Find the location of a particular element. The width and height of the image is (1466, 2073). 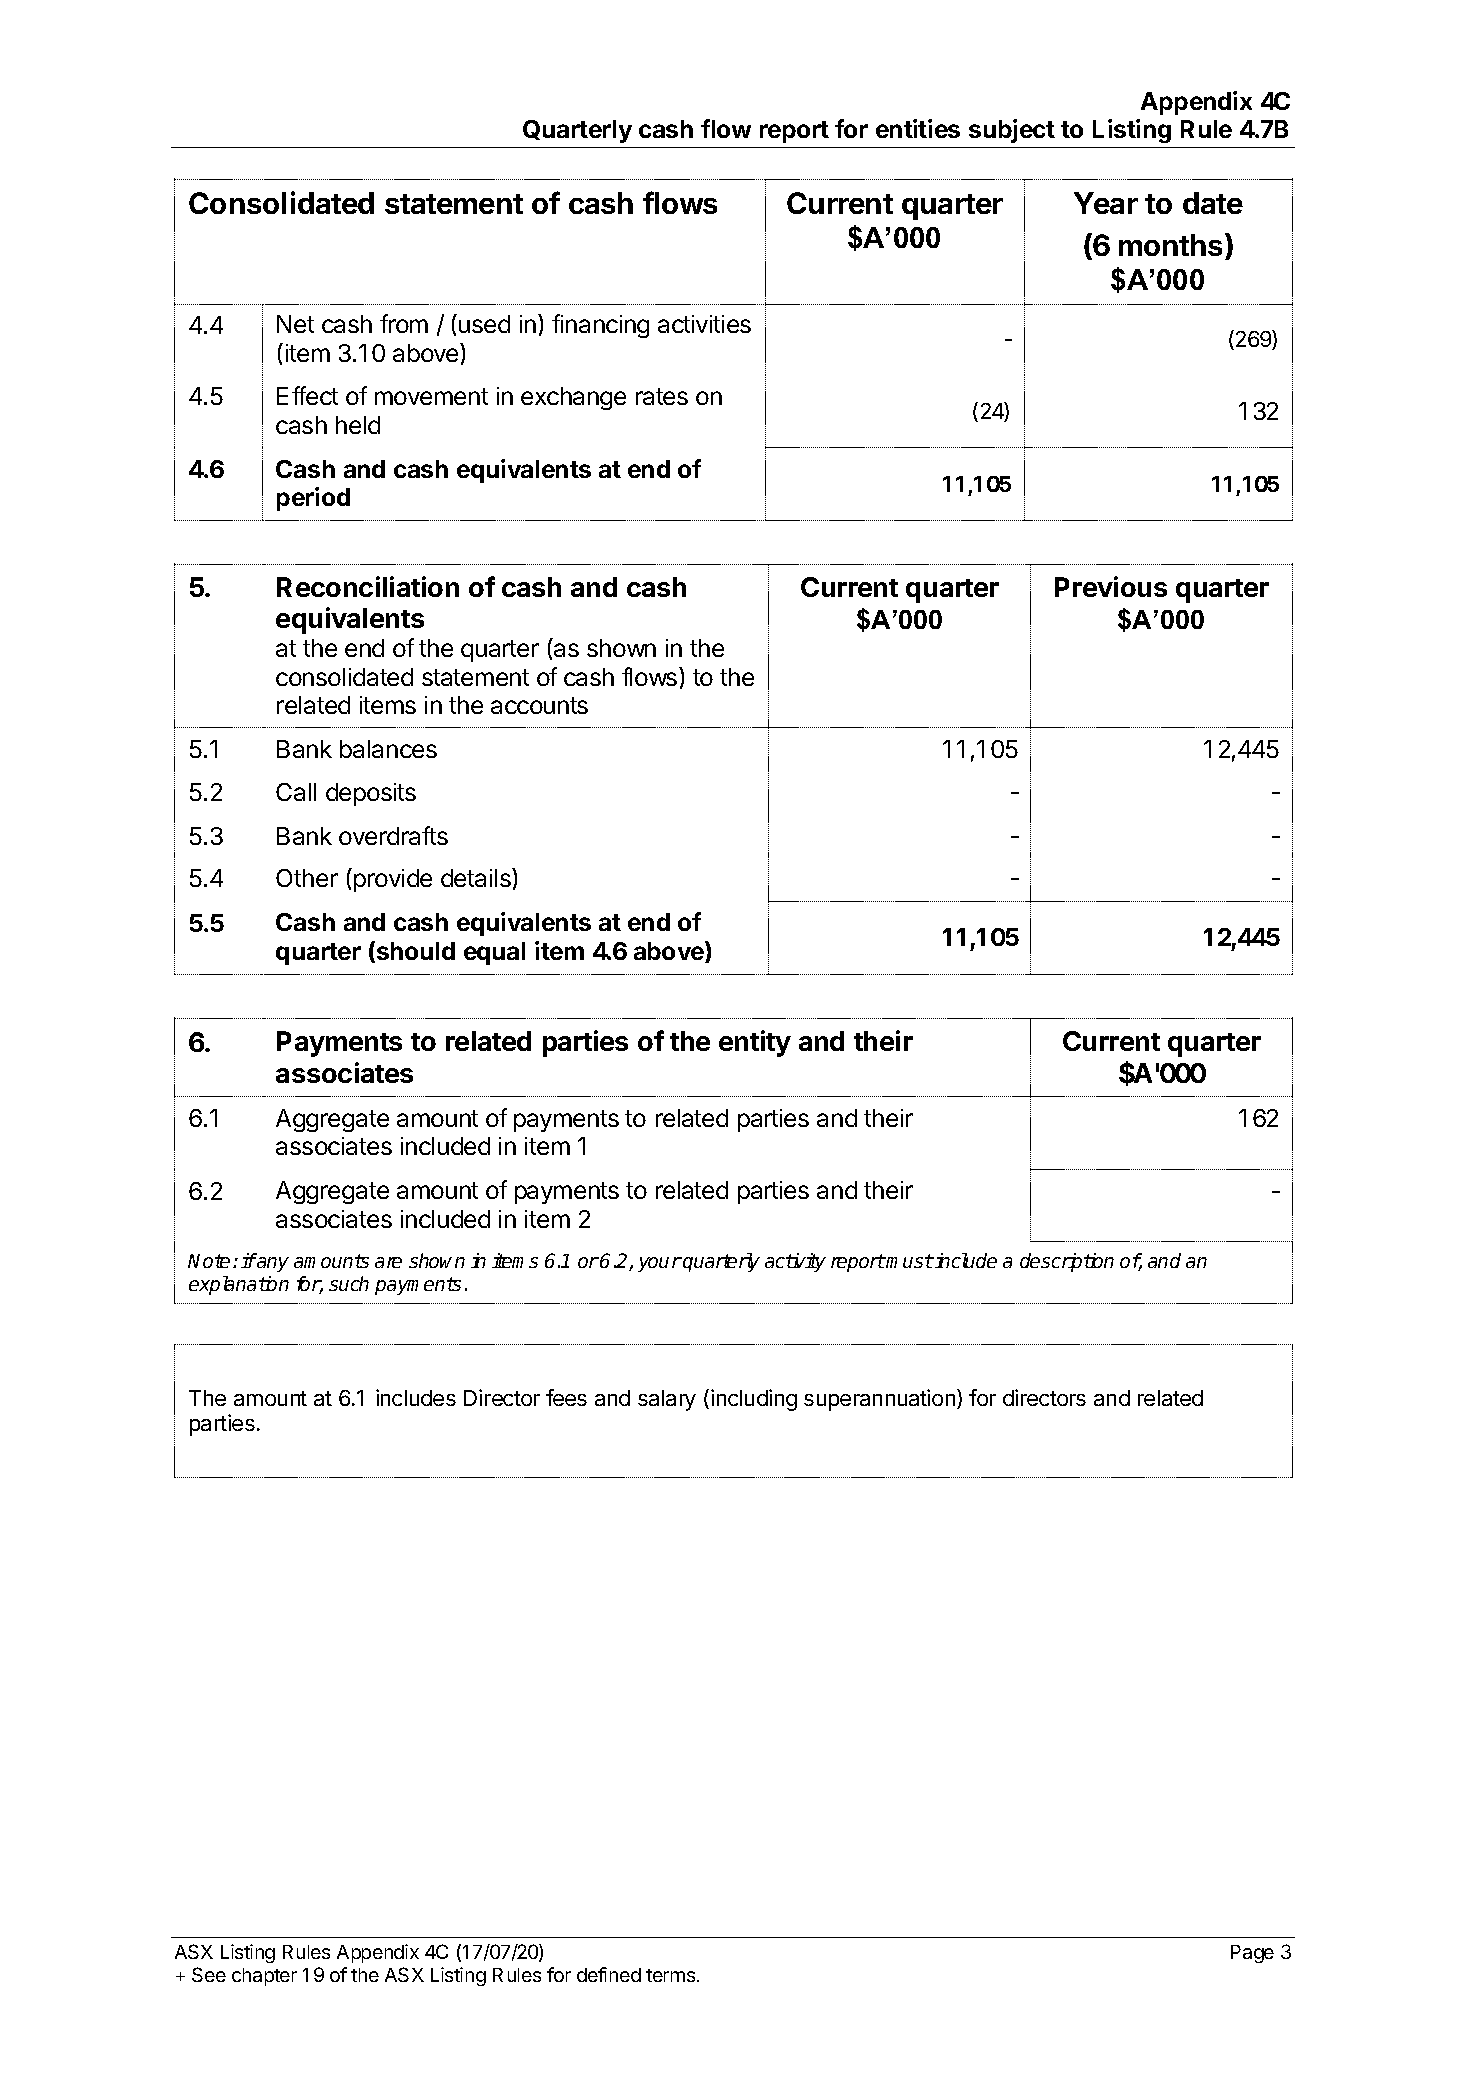

activities is located at coordinates (704, 324).
